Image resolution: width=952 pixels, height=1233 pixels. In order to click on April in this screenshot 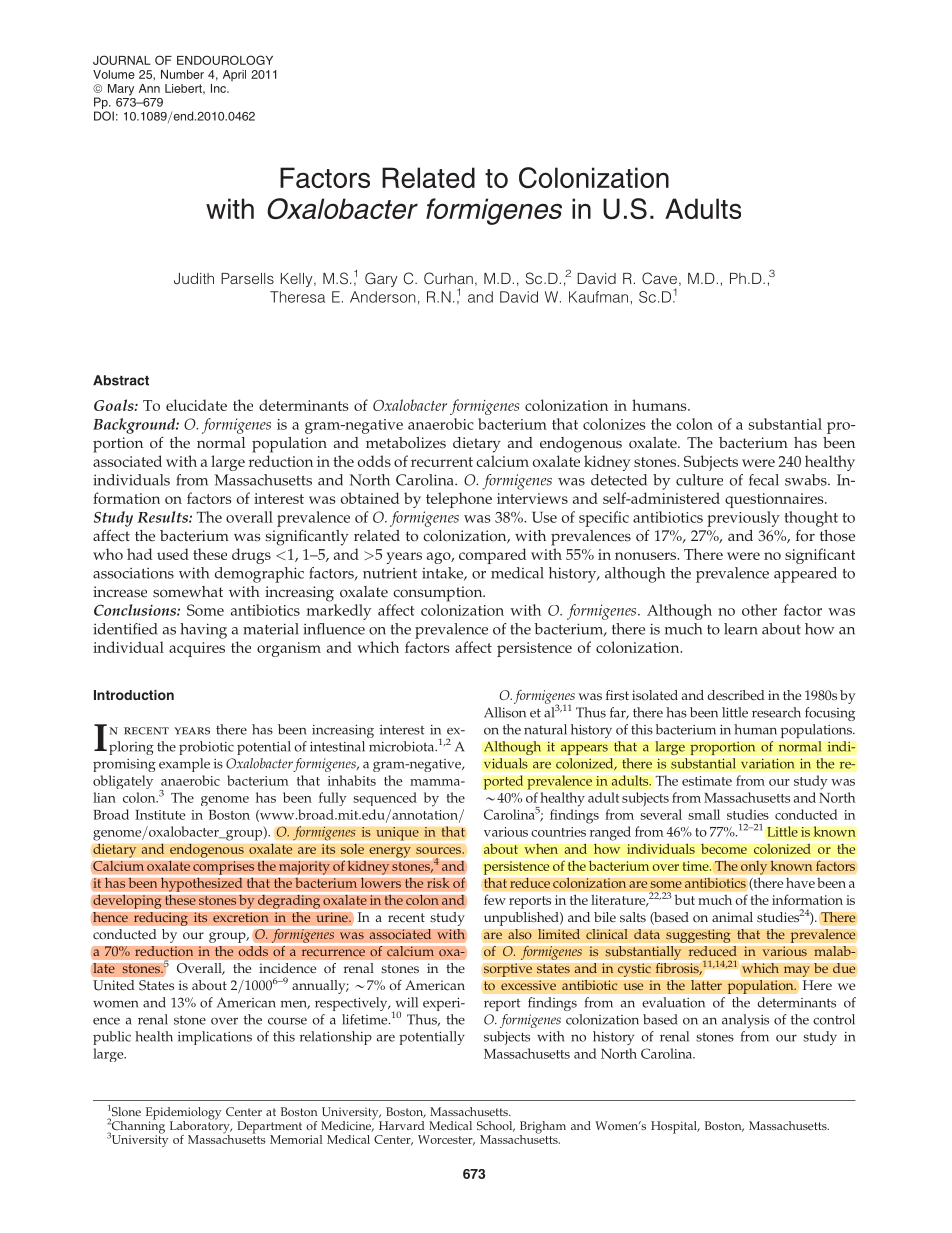, I will do `click(234, 75)`.
